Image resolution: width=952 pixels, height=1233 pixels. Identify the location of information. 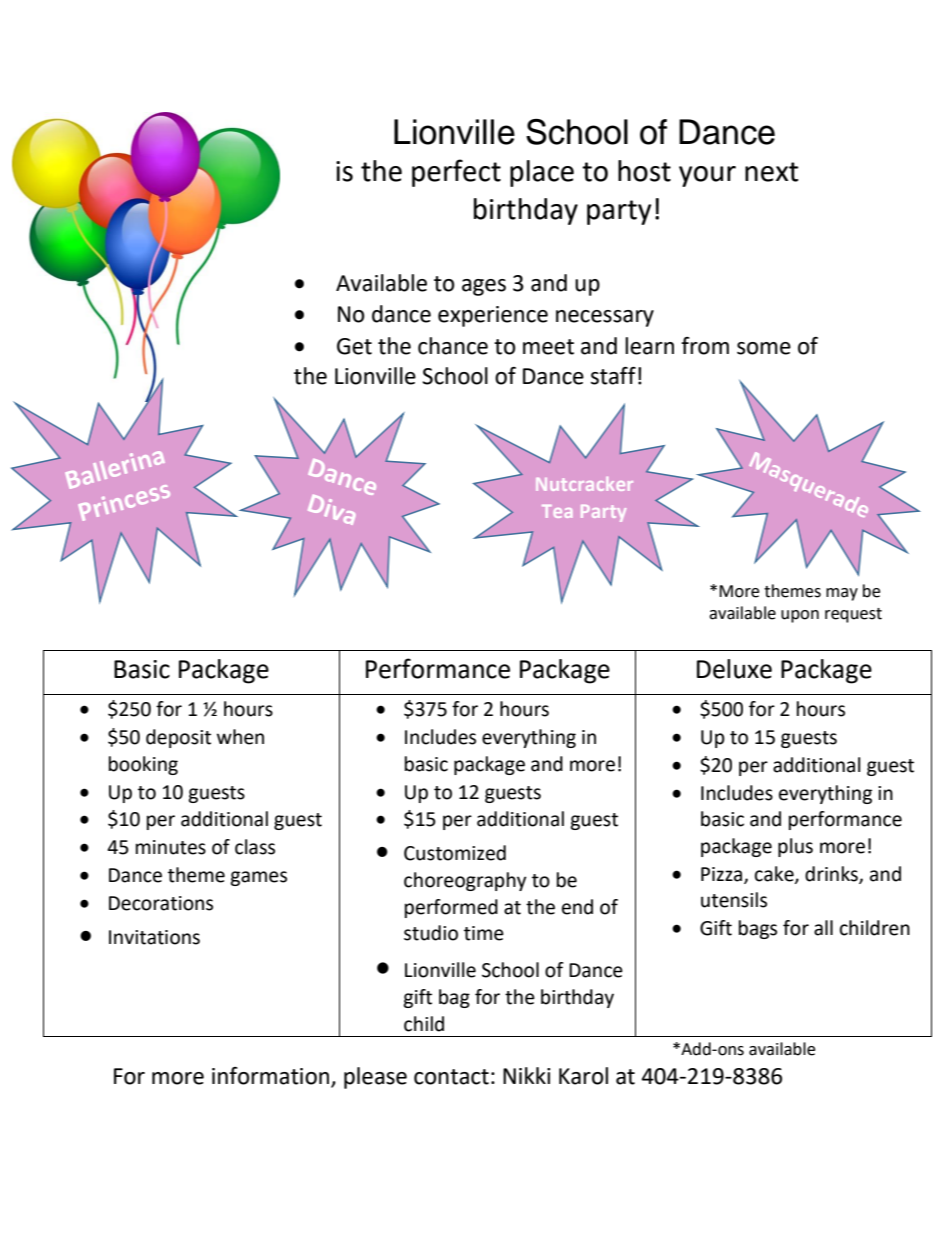
(270, 1076).
